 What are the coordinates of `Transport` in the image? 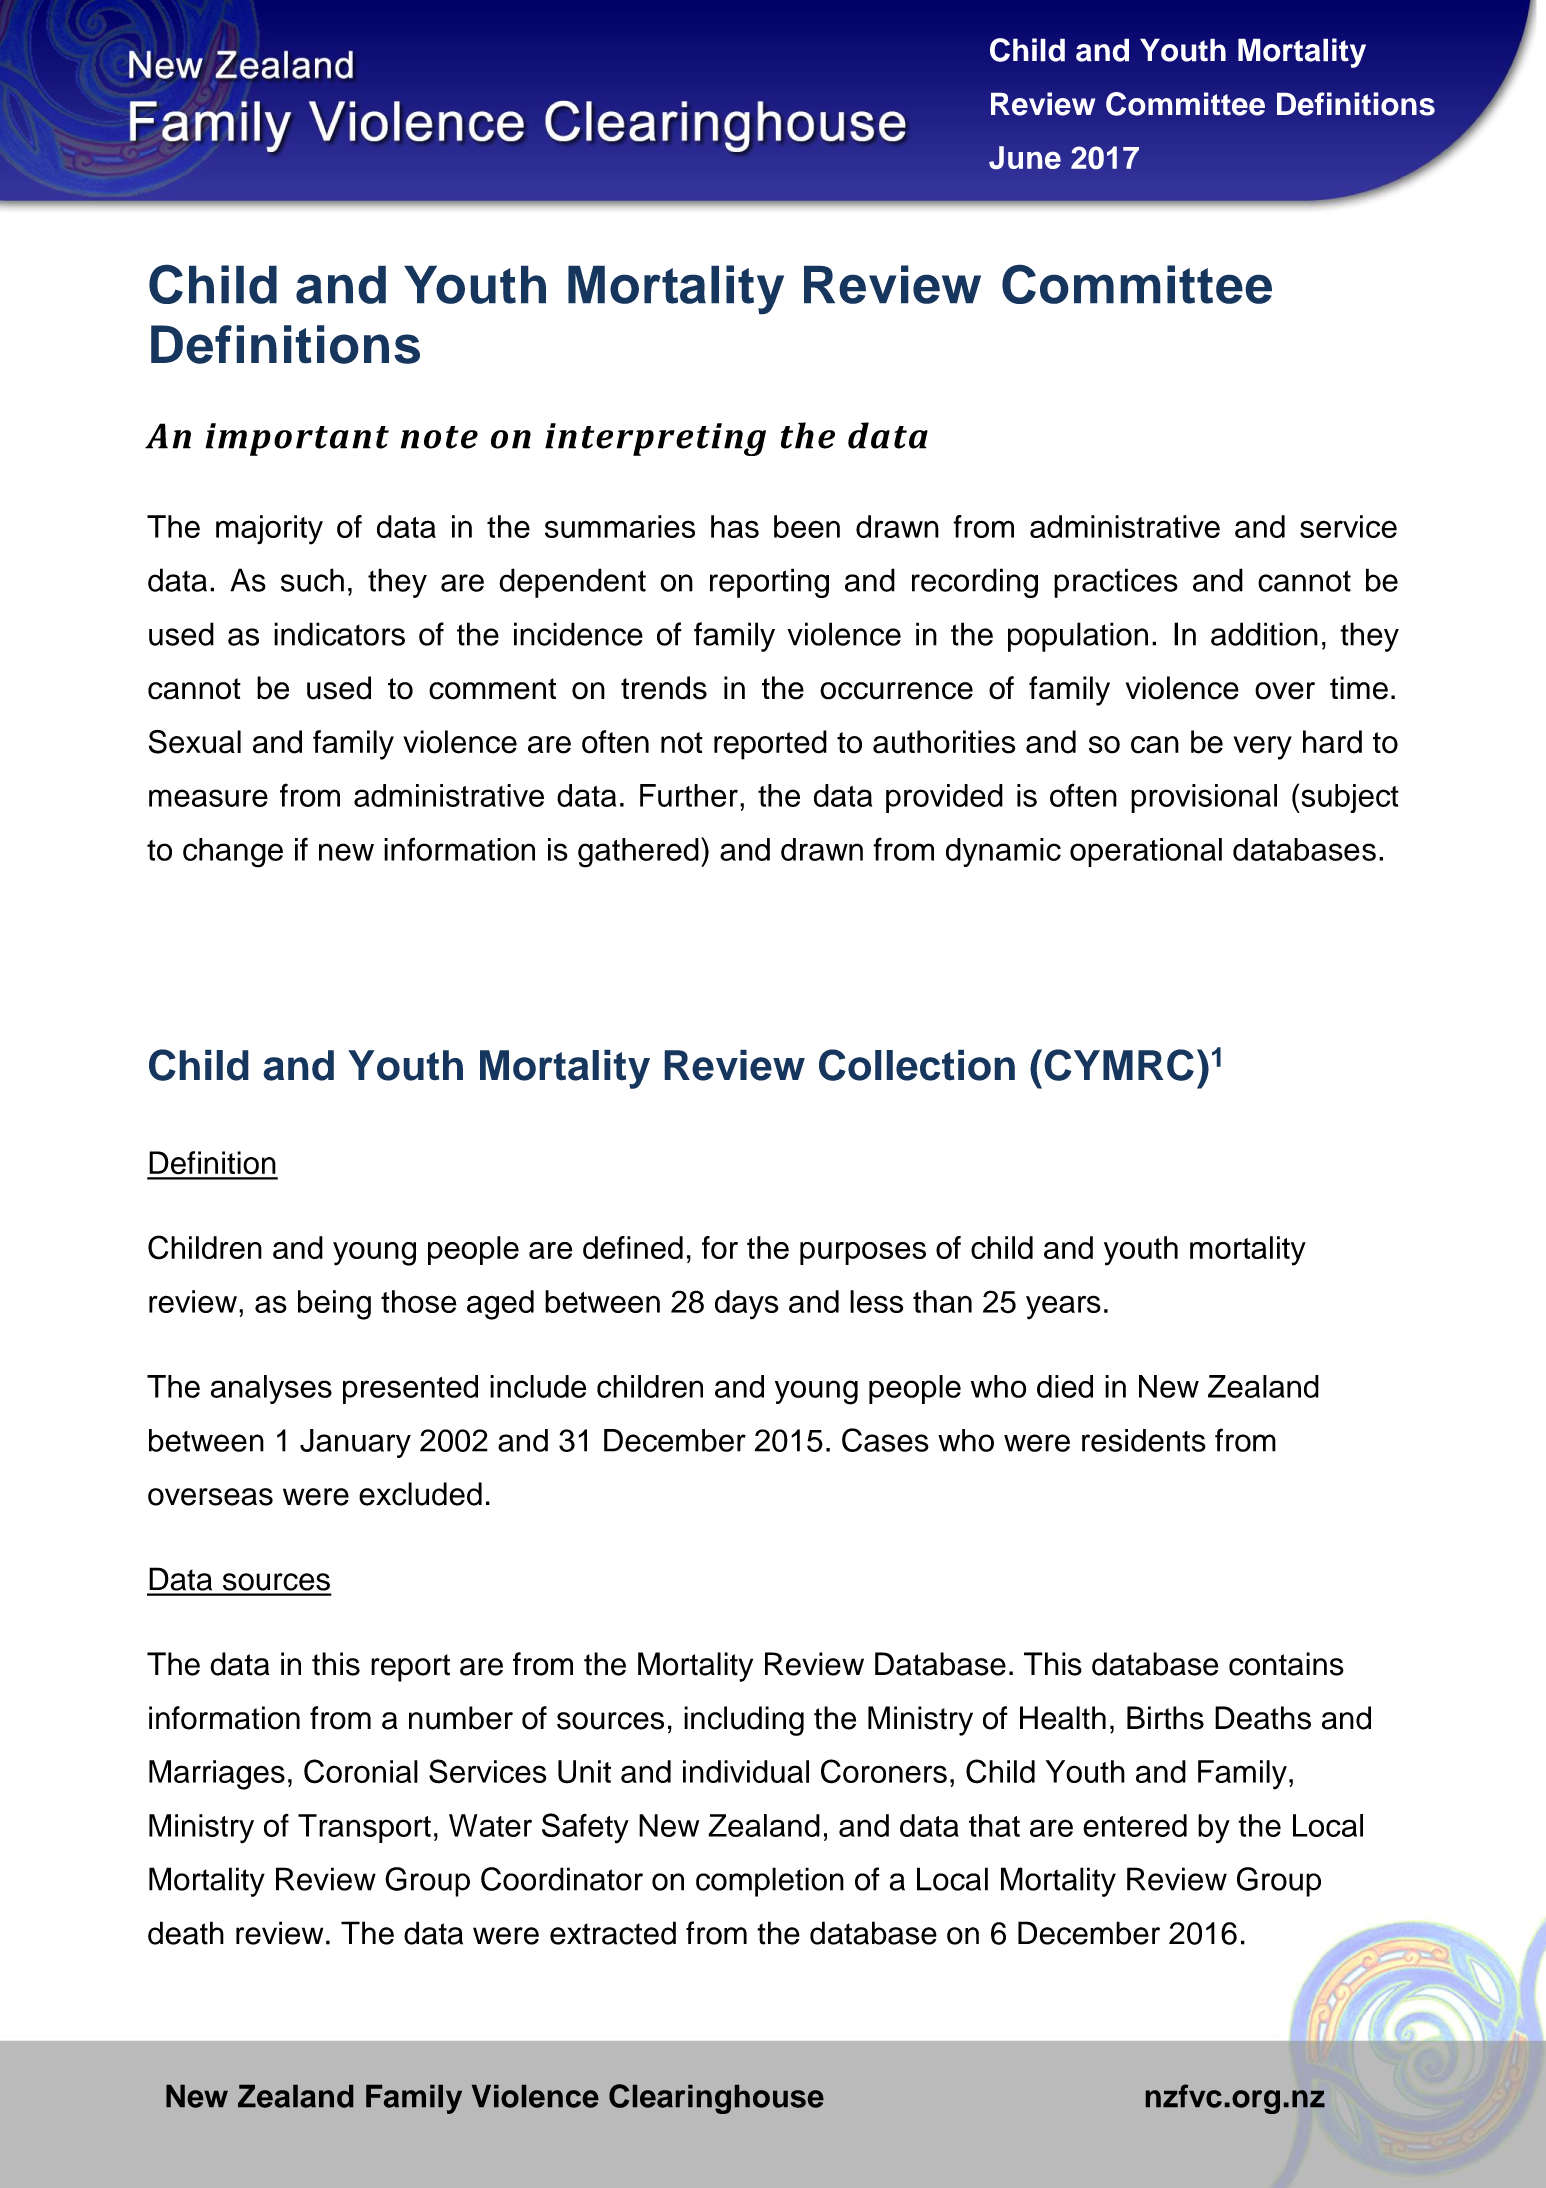 It's located at (364, 1828).
